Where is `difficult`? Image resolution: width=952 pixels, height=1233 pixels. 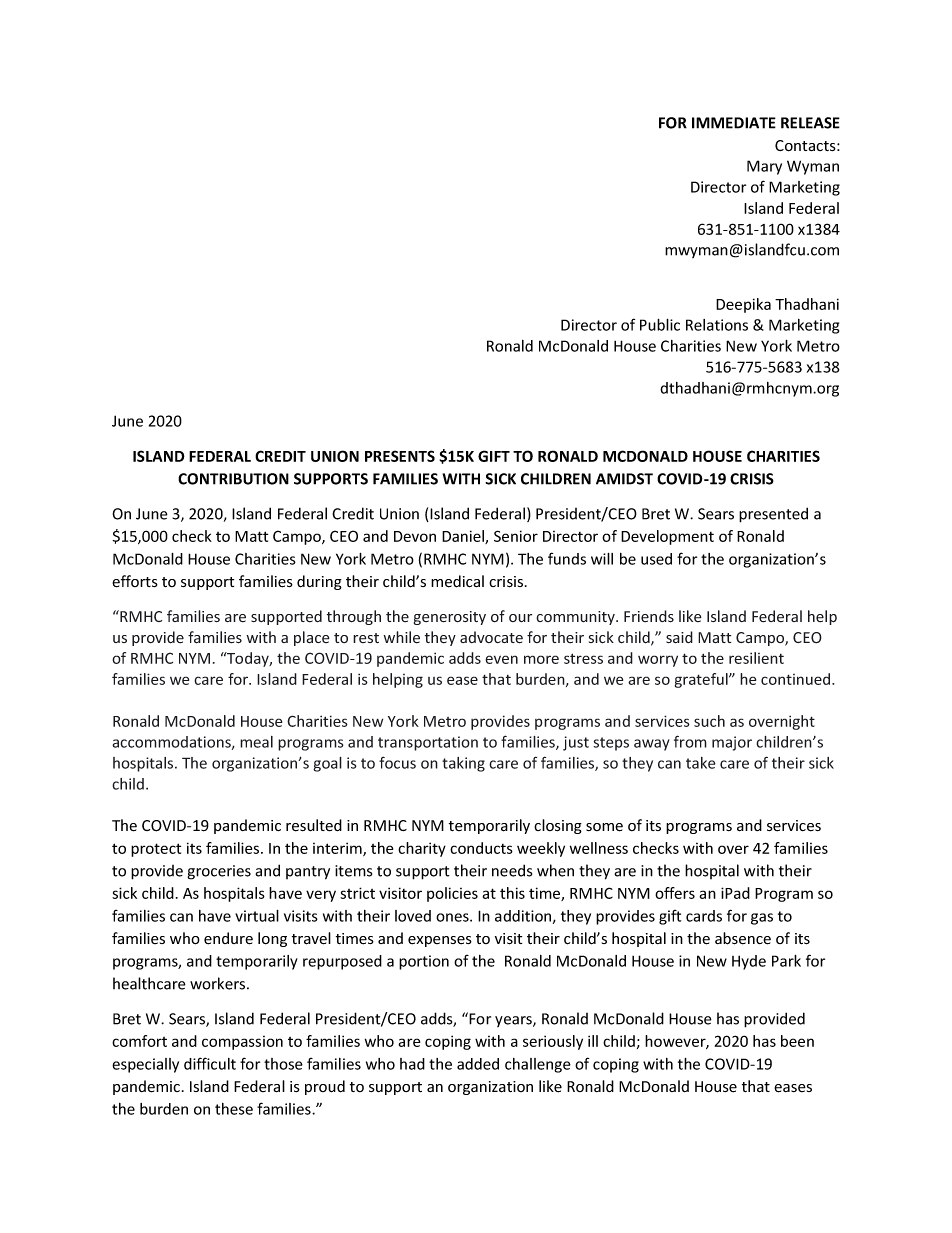
difficult is located at coordinates (210, 1063).
